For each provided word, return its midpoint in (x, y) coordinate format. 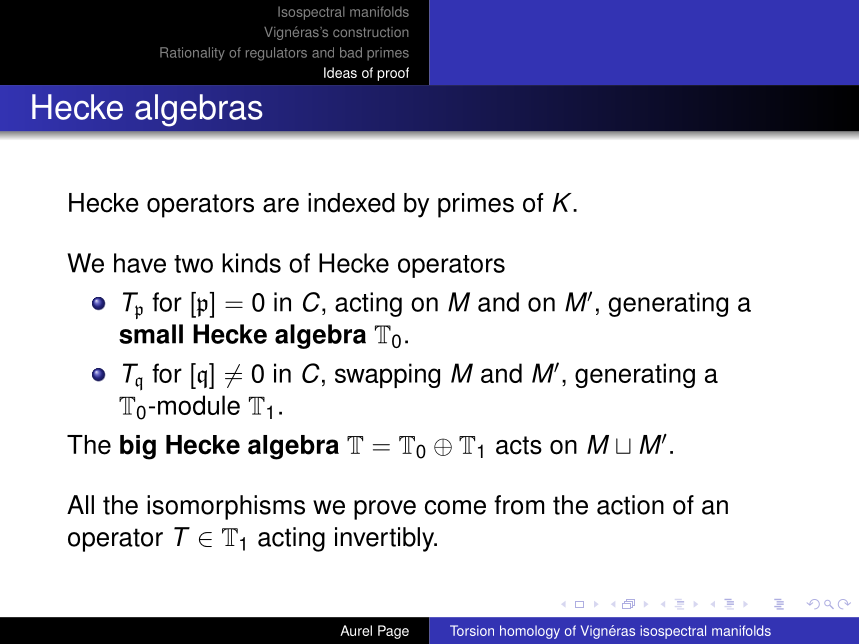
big (138, 447)
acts (519, 445)
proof (393, 74)
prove (385, 510)
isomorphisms (226, 507)
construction (371, 32)
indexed (351, 203)
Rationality (192, 54)
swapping (387, 375)
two (193, 264)
